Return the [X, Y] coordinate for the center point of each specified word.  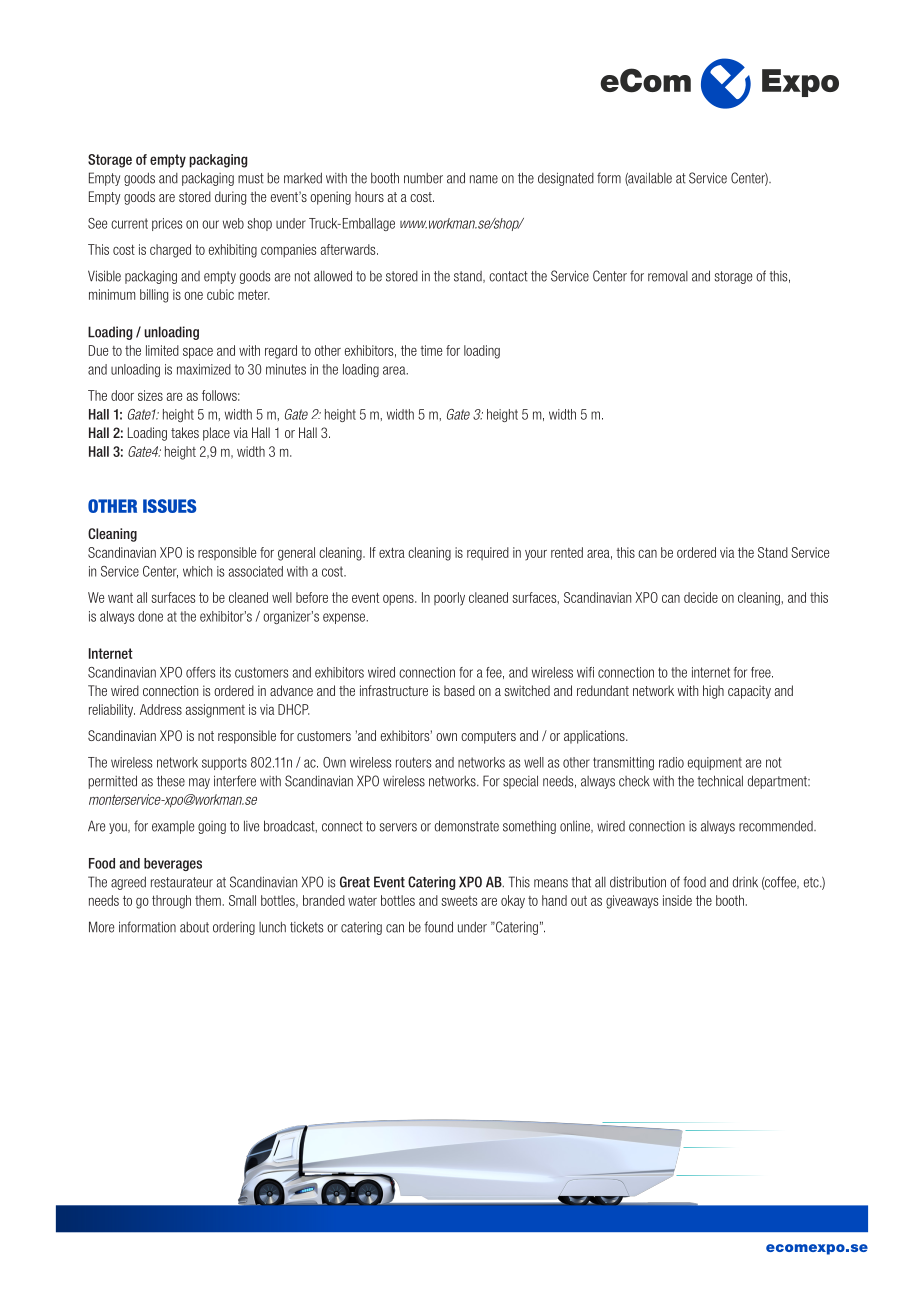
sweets [459, 901]
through [171, 902]
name [484, 179]
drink [745, 882]
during [230, 198]
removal [668, 276]
